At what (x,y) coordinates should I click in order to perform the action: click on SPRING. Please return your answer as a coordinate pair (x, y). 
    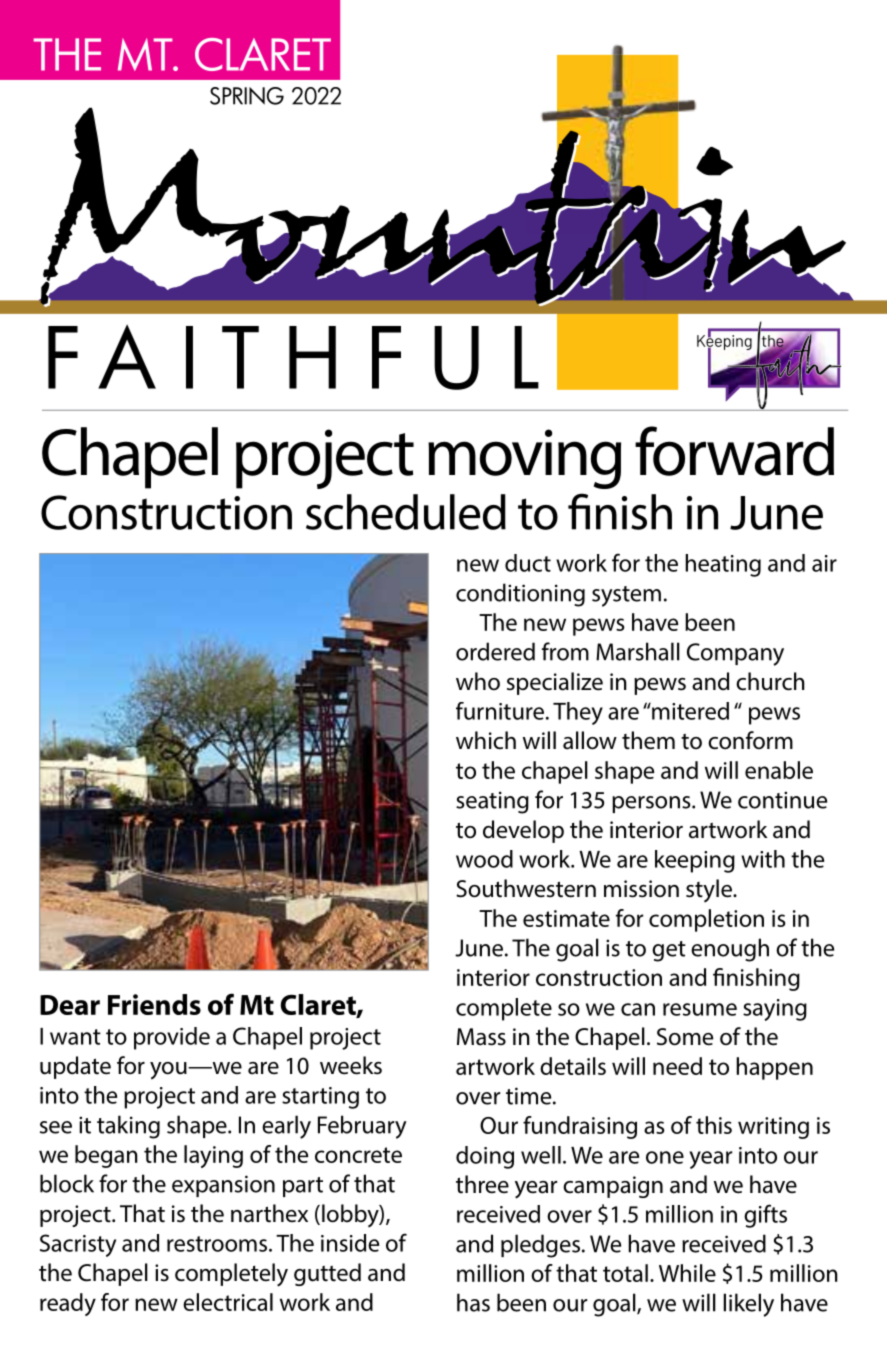
    Looking at the image, I should click on (247, 96).
